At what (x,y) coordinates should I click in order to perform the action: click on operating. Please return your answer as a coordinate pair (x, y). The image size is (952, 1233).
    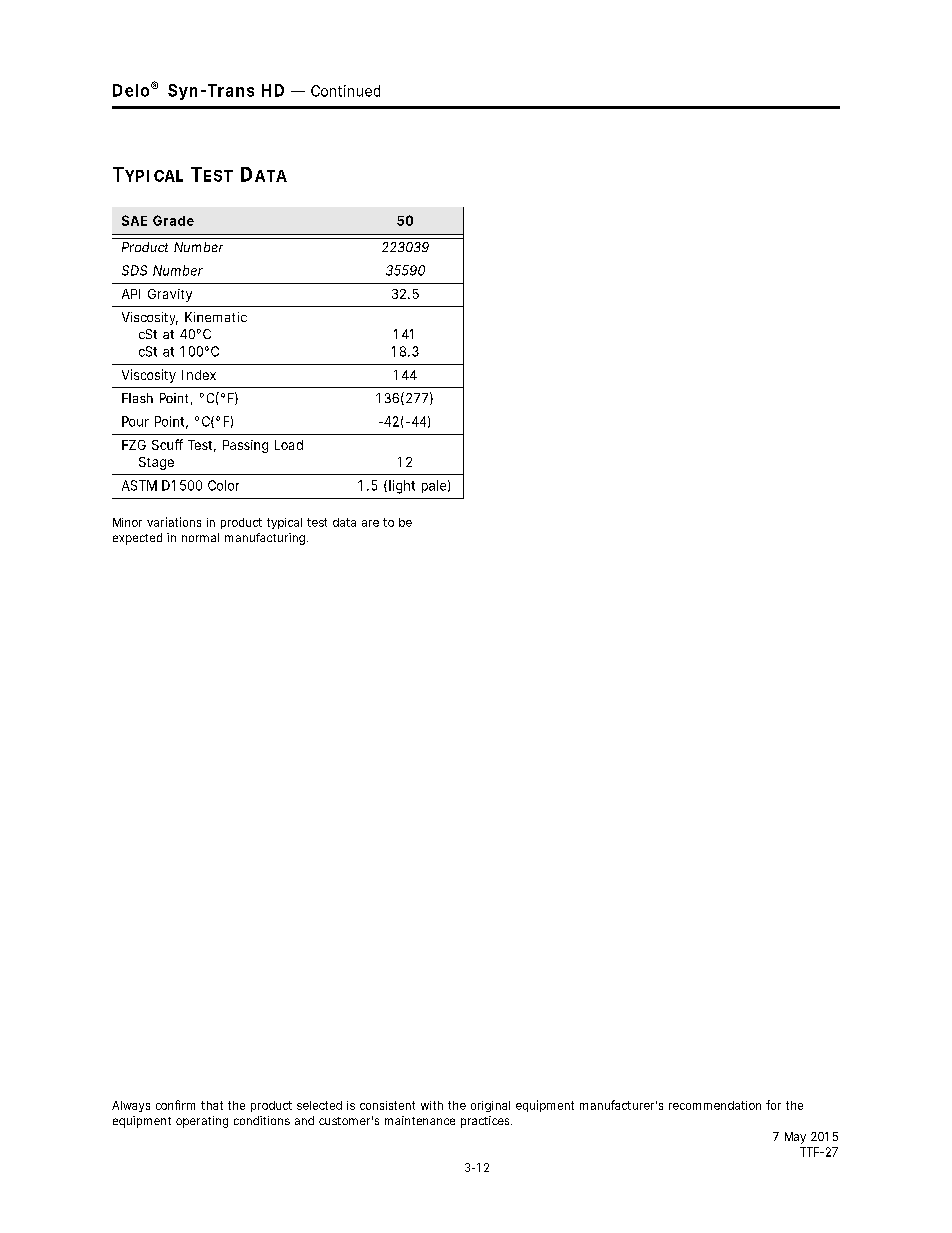
    Looking at the image, I should click on (202, 1122).
